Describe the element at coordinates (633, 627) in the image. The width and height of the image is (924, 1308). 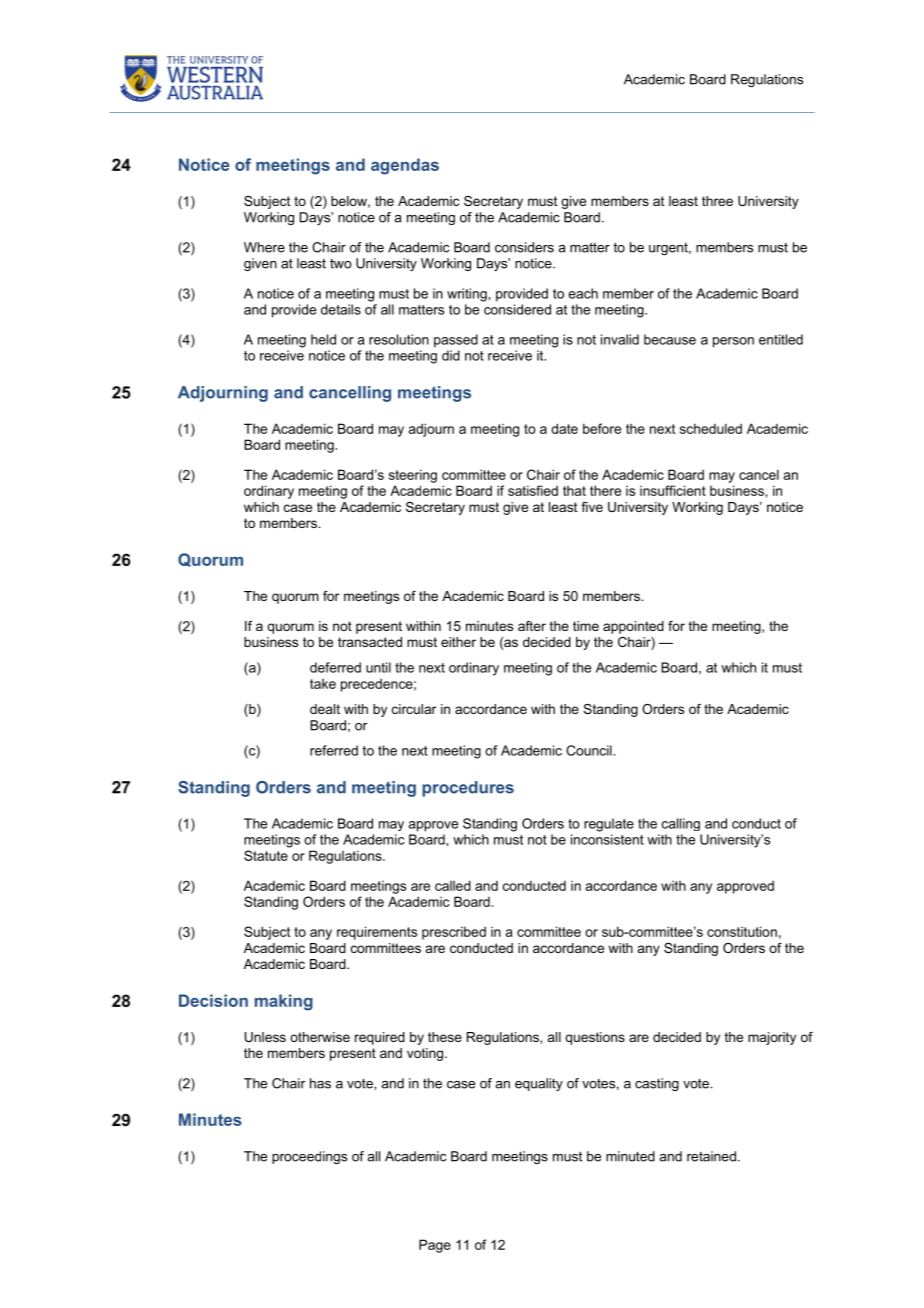
I see `appointed` at that location.
